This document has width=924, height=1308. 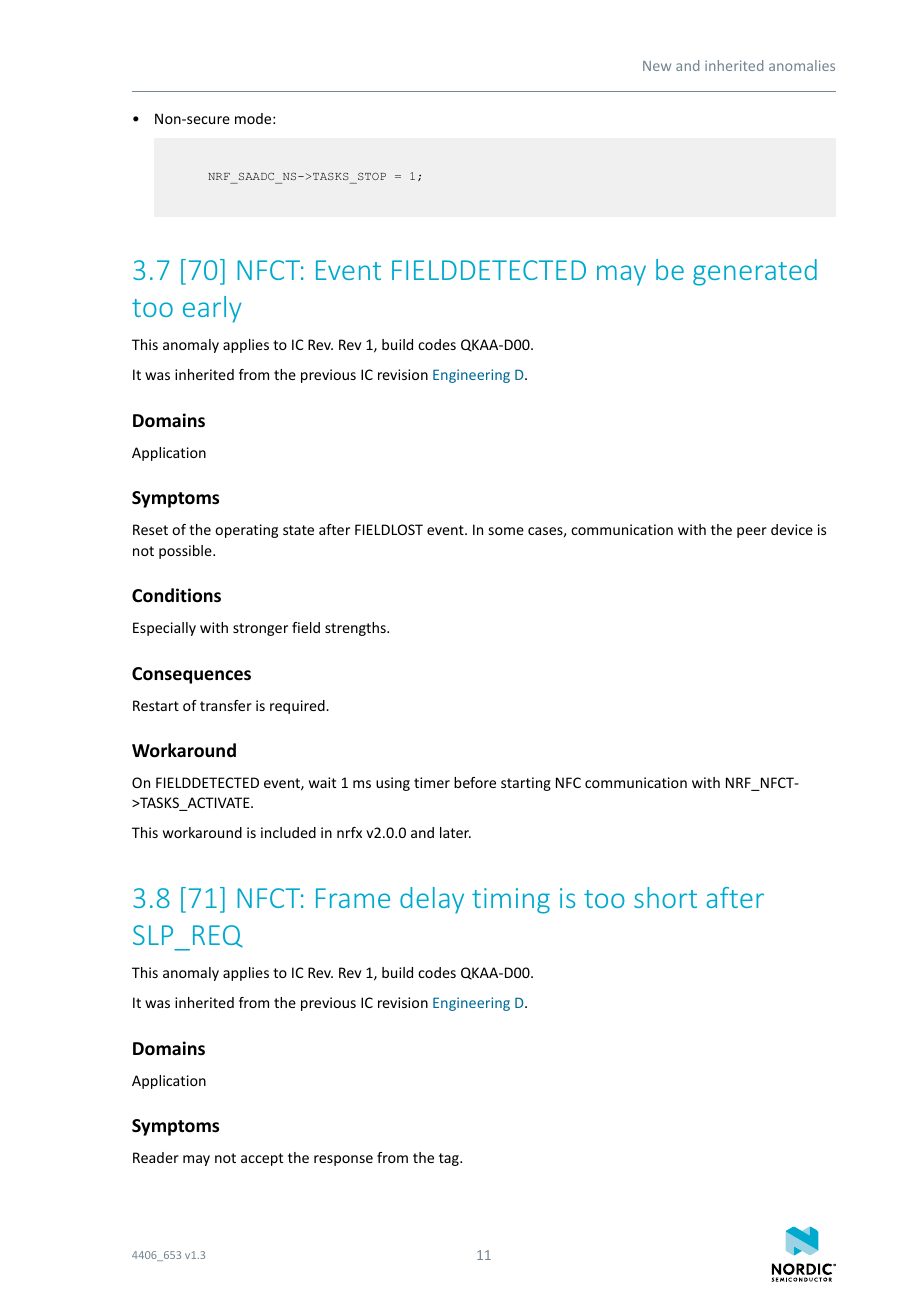 I want to click on tag, so click(x=450, y=1159).
